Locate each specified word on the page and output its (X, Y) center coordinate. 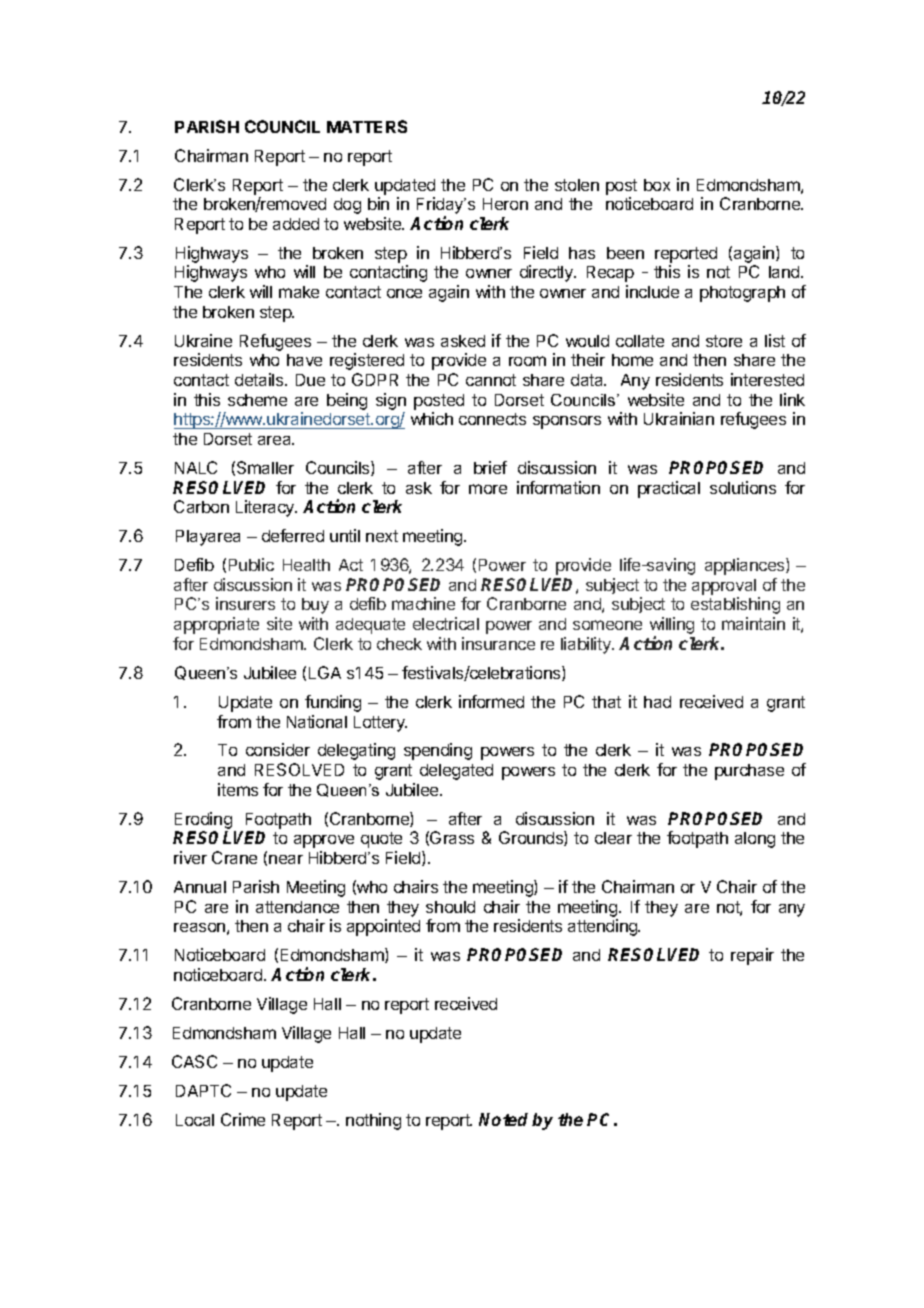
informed (491, 701)
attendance (297, 907)
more (488, 489)
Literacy (266, 508)
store (724, 341)
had (657, 702)
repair (752, 956)
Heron (505, 204)
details (260, 379)
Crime (243, 1119)
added (296, 224)
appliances (746, 566)
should (450, 907)
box (657, 185)
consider (278, 749)
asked (463, 341)
